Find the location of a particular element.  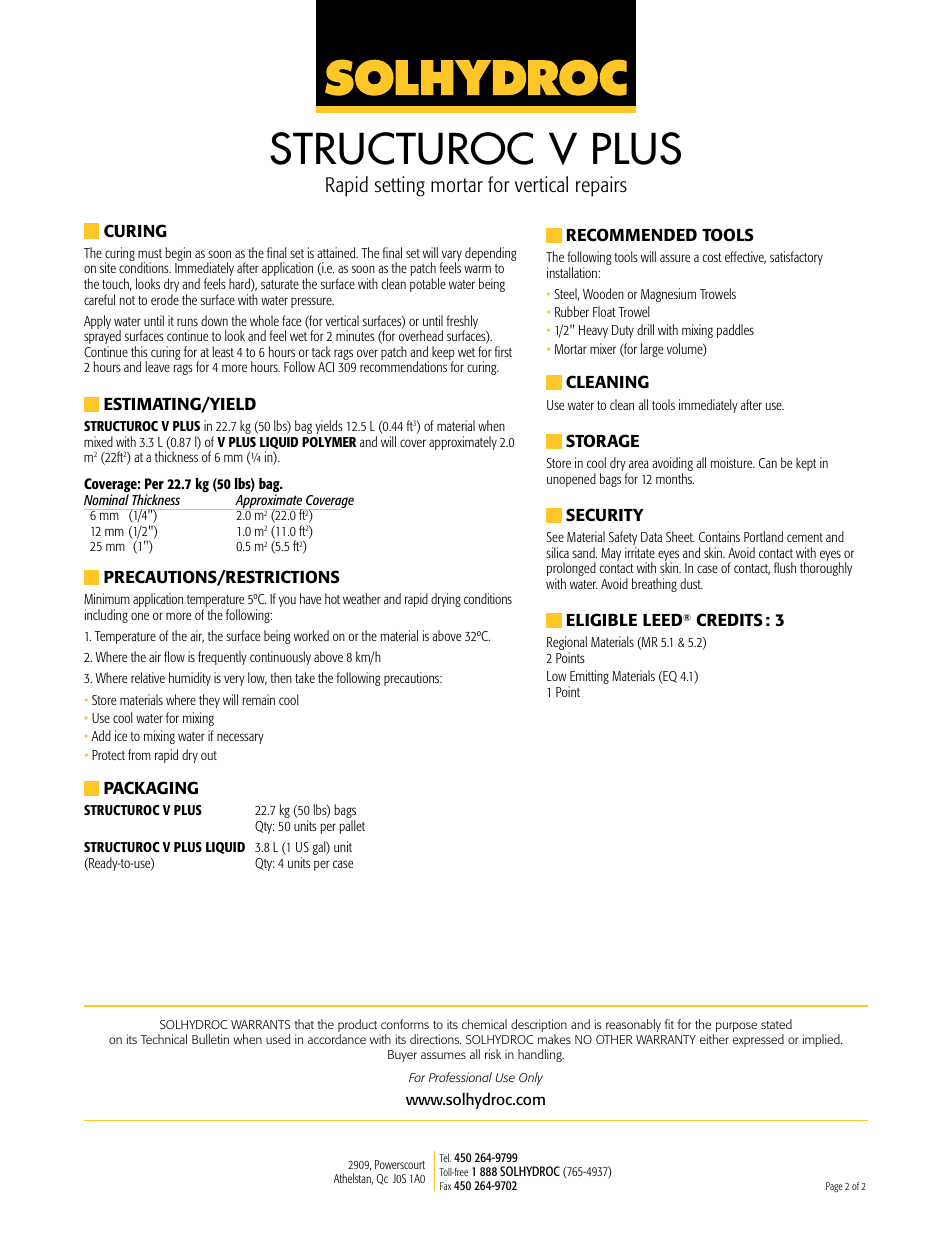

Page is located at coordinates (834, 1187).
